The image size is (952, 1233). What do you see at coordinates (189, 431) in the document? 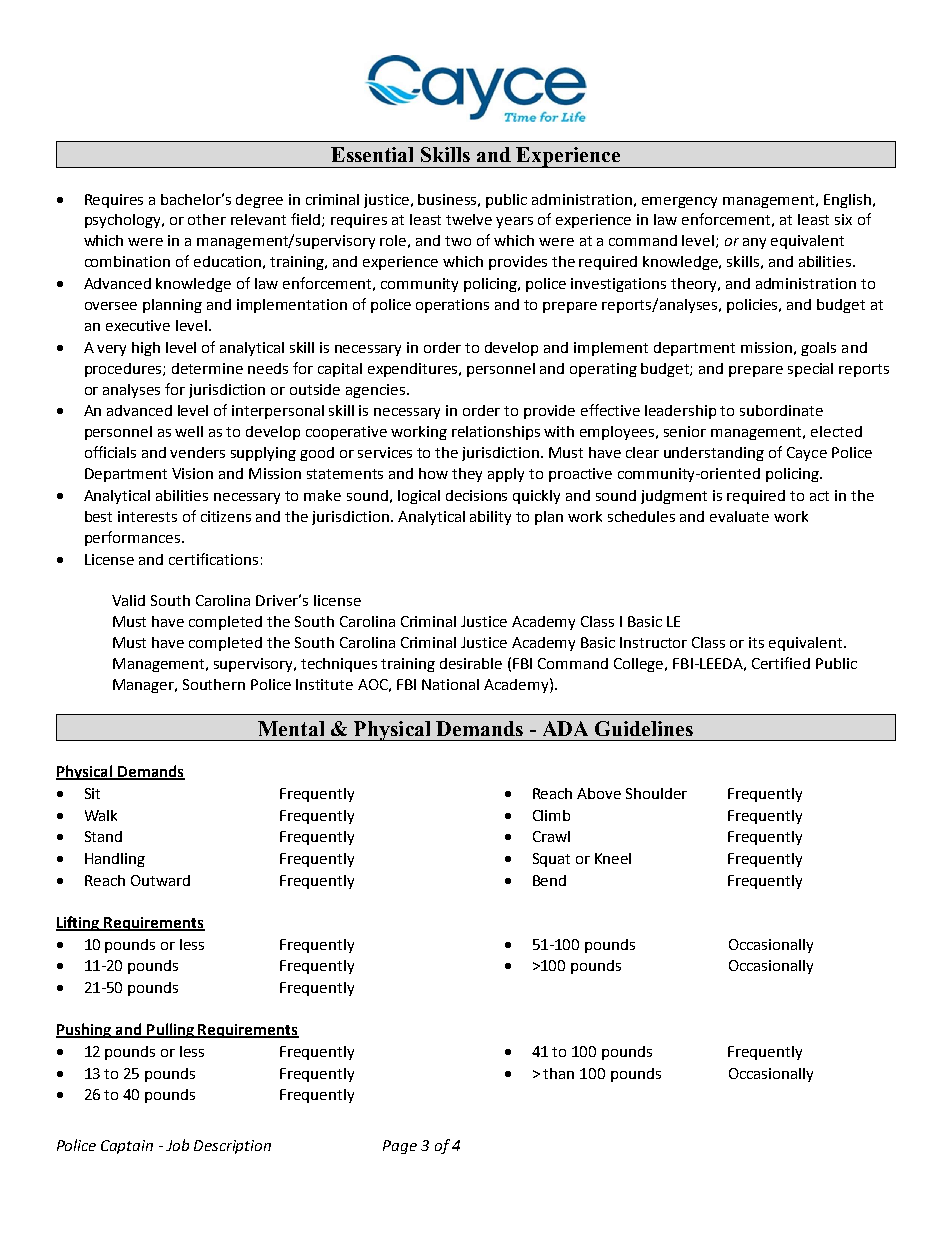
I see `well` at bounding box center [189, 431].
